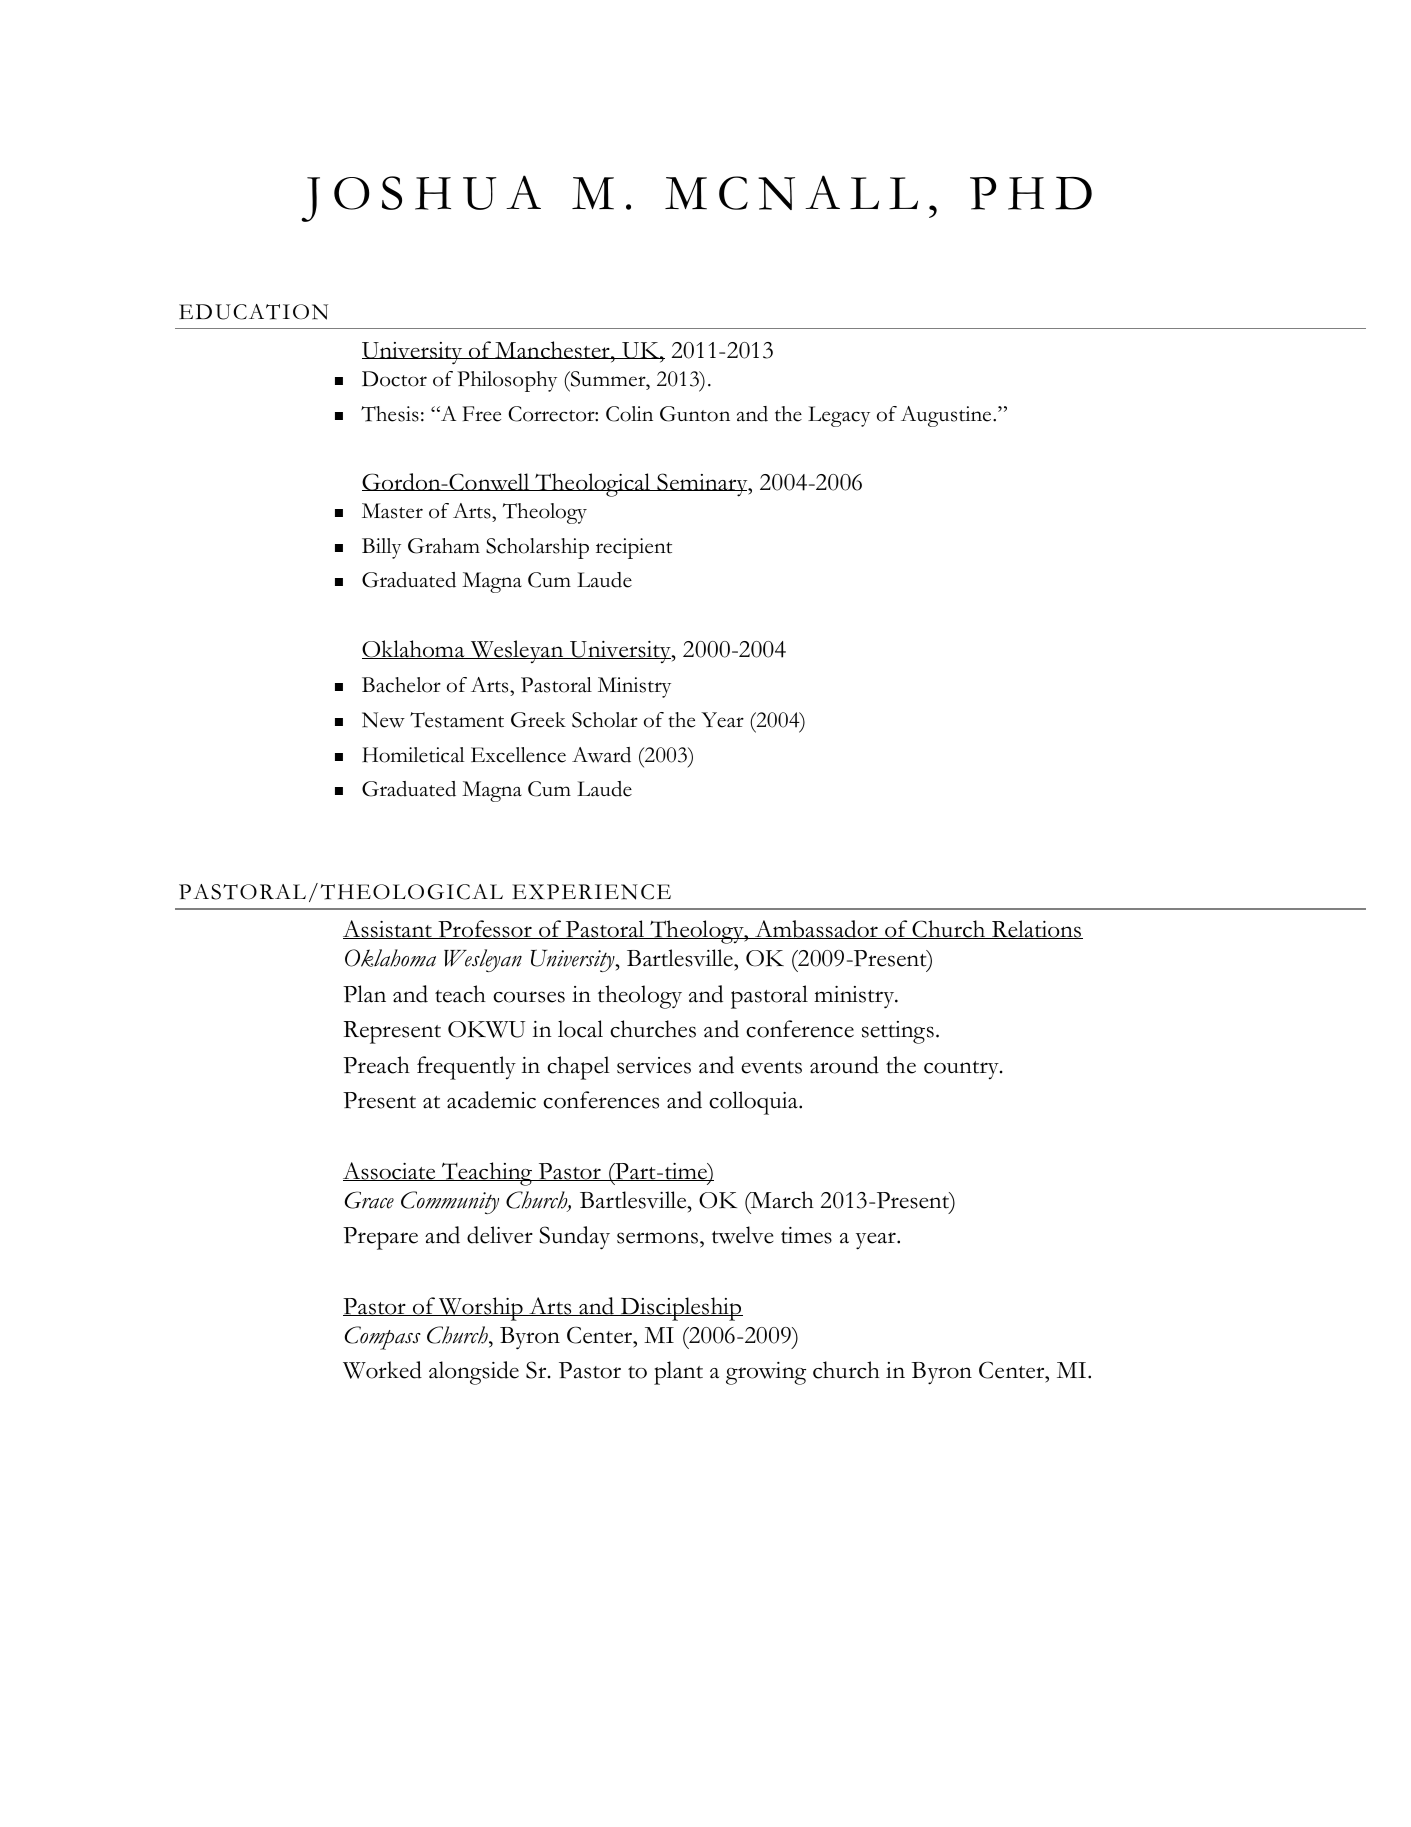 The height and width of the screenshot is (1827, 1411). I want to click on Billy, so click(381, 548).
